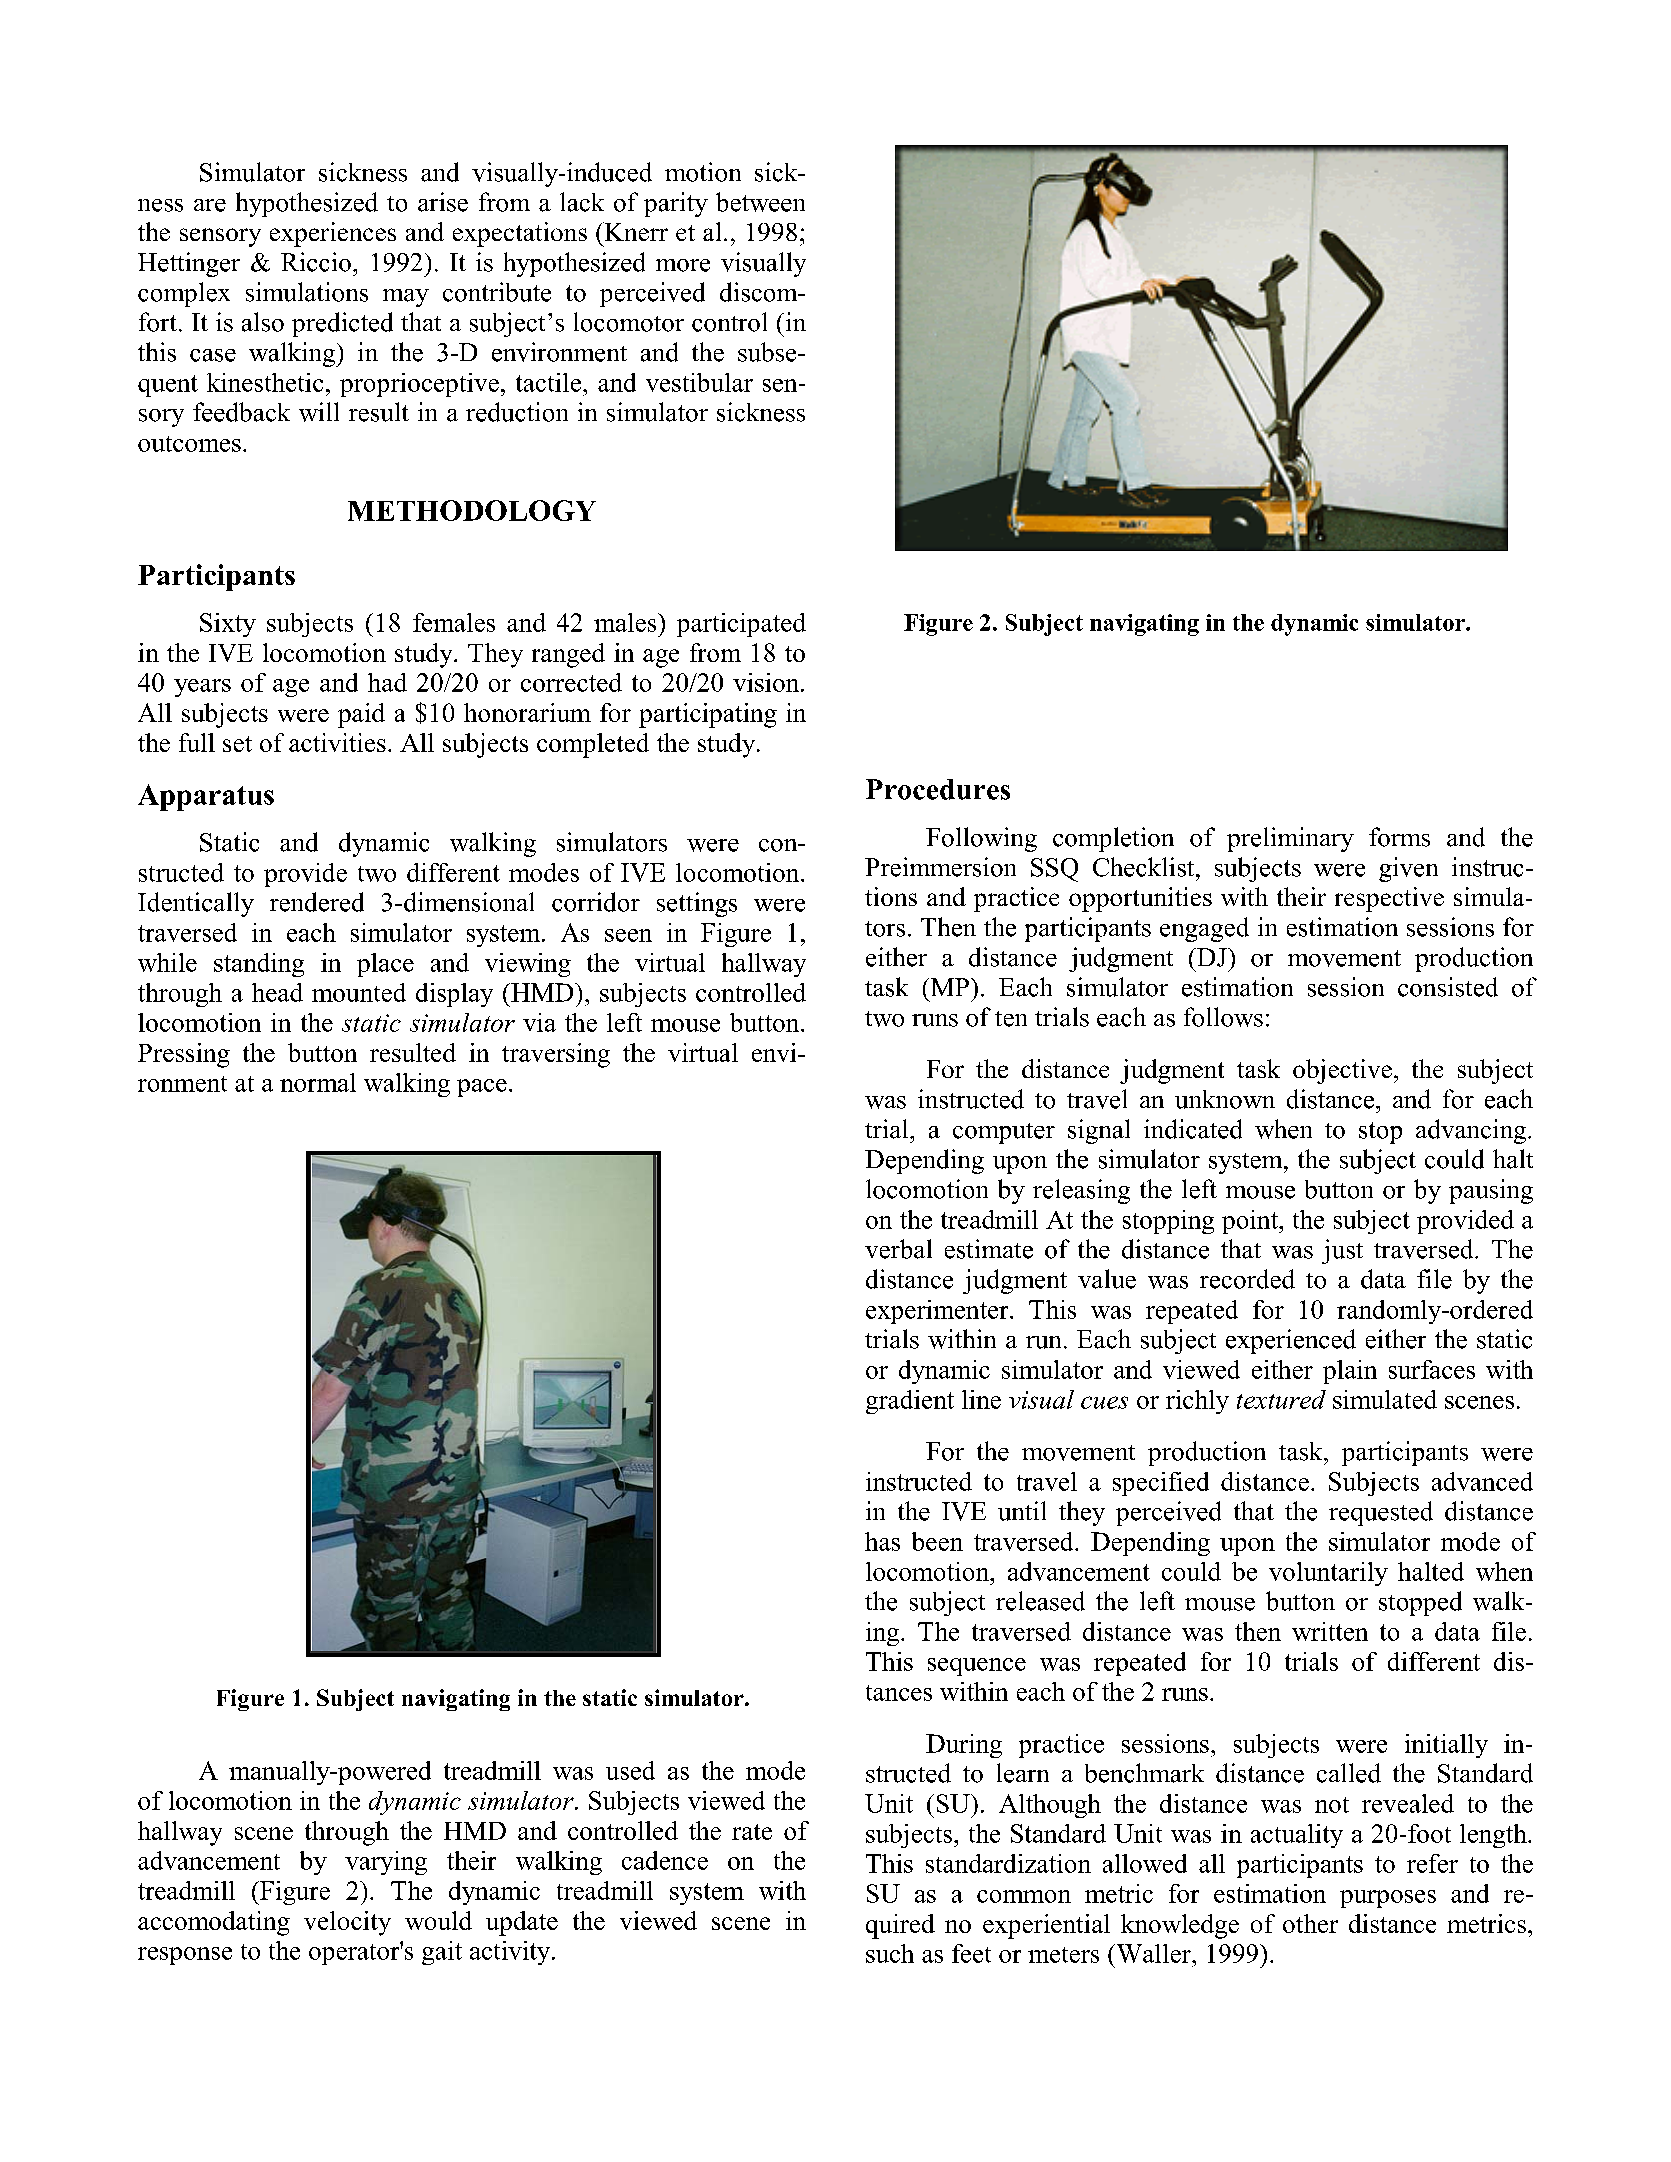 This screenshot has height=2162, width=1671. Describe the element at coordinates (228, 625) in the screenshot. I see `Sixty` at that location.
